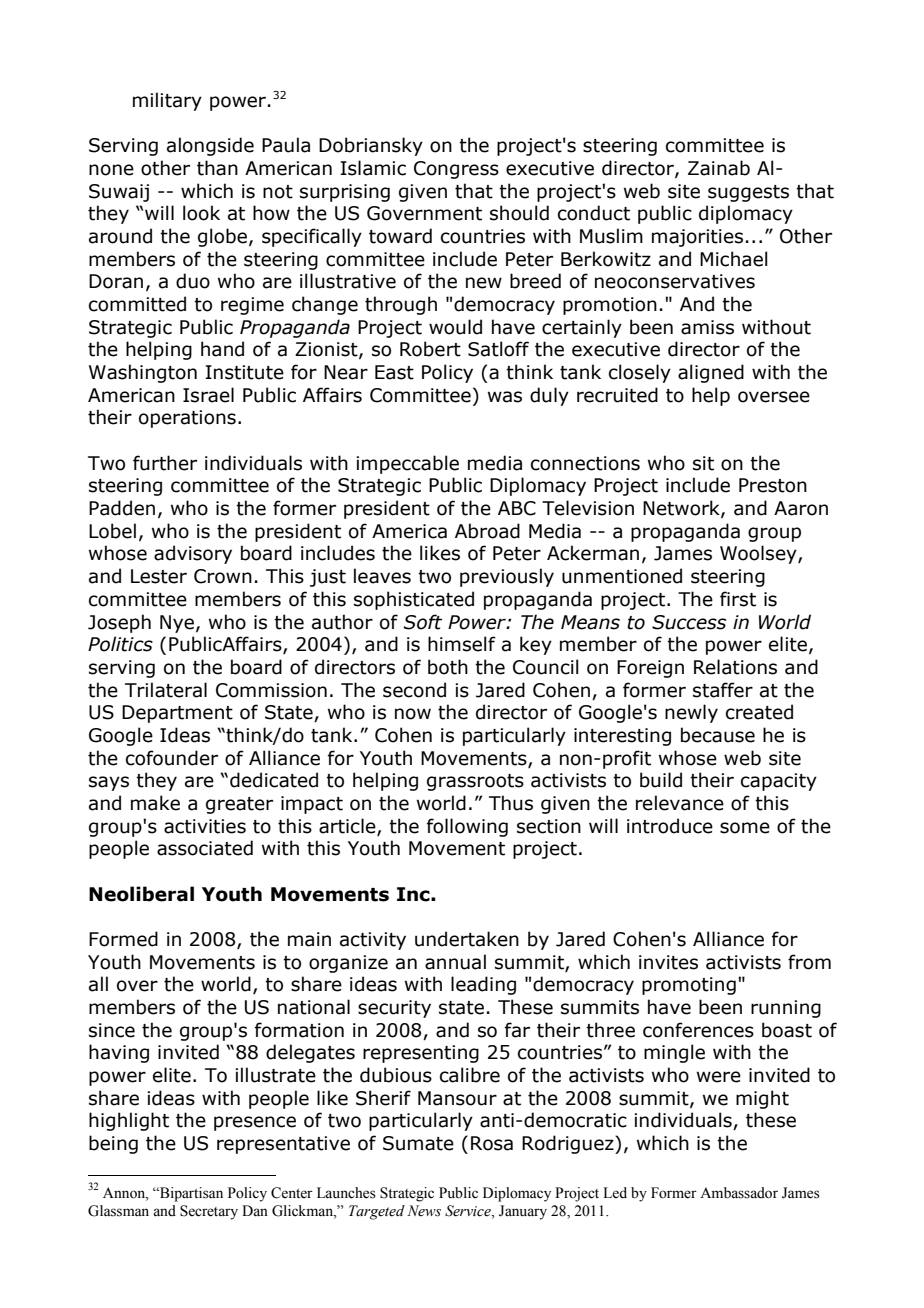 The width and height of the image is (924, 1308). I want to click on himself, so click(462, 644).
